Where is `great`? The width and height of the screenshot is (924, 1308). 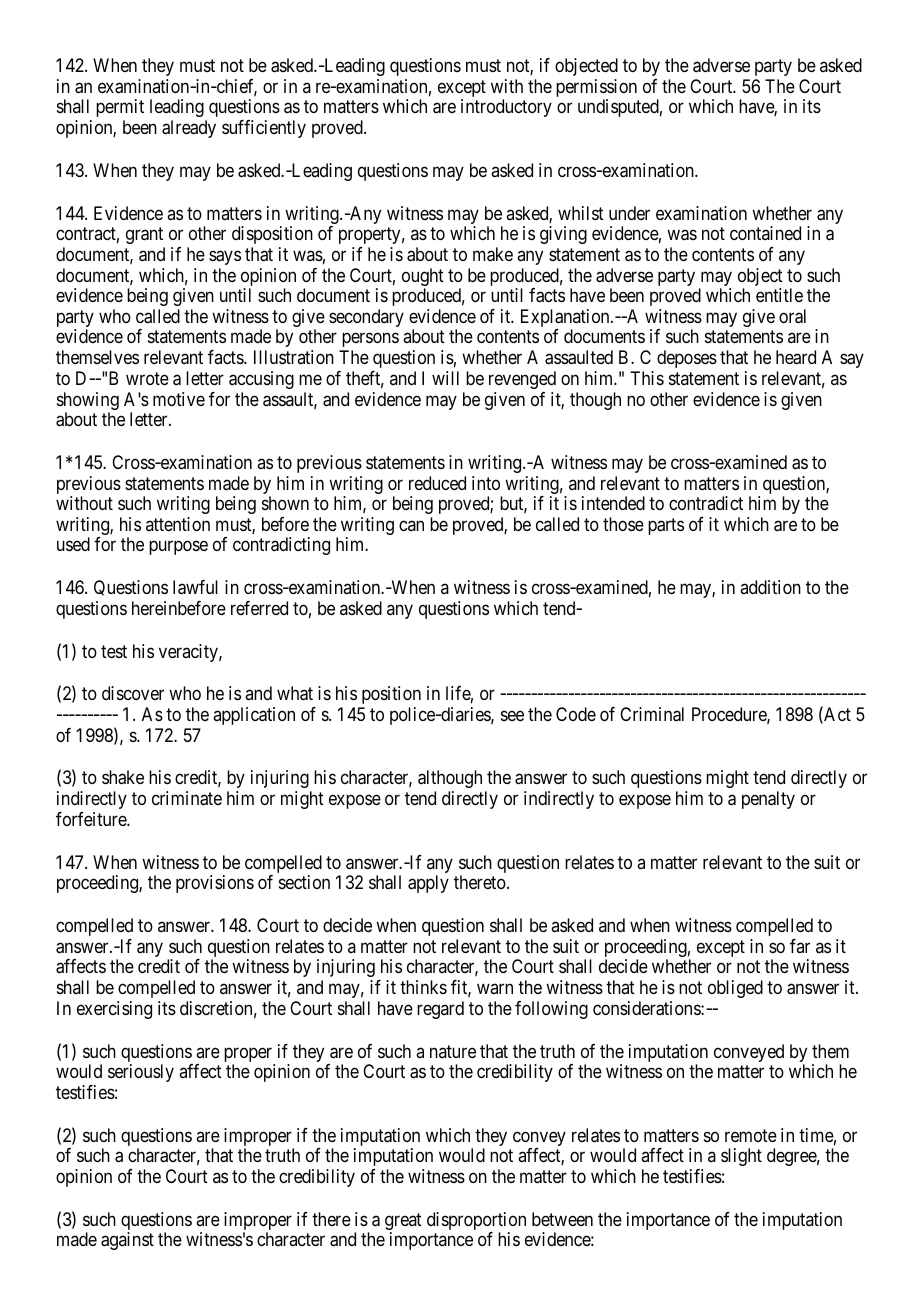
great is located at coordinates (403, 1223).
